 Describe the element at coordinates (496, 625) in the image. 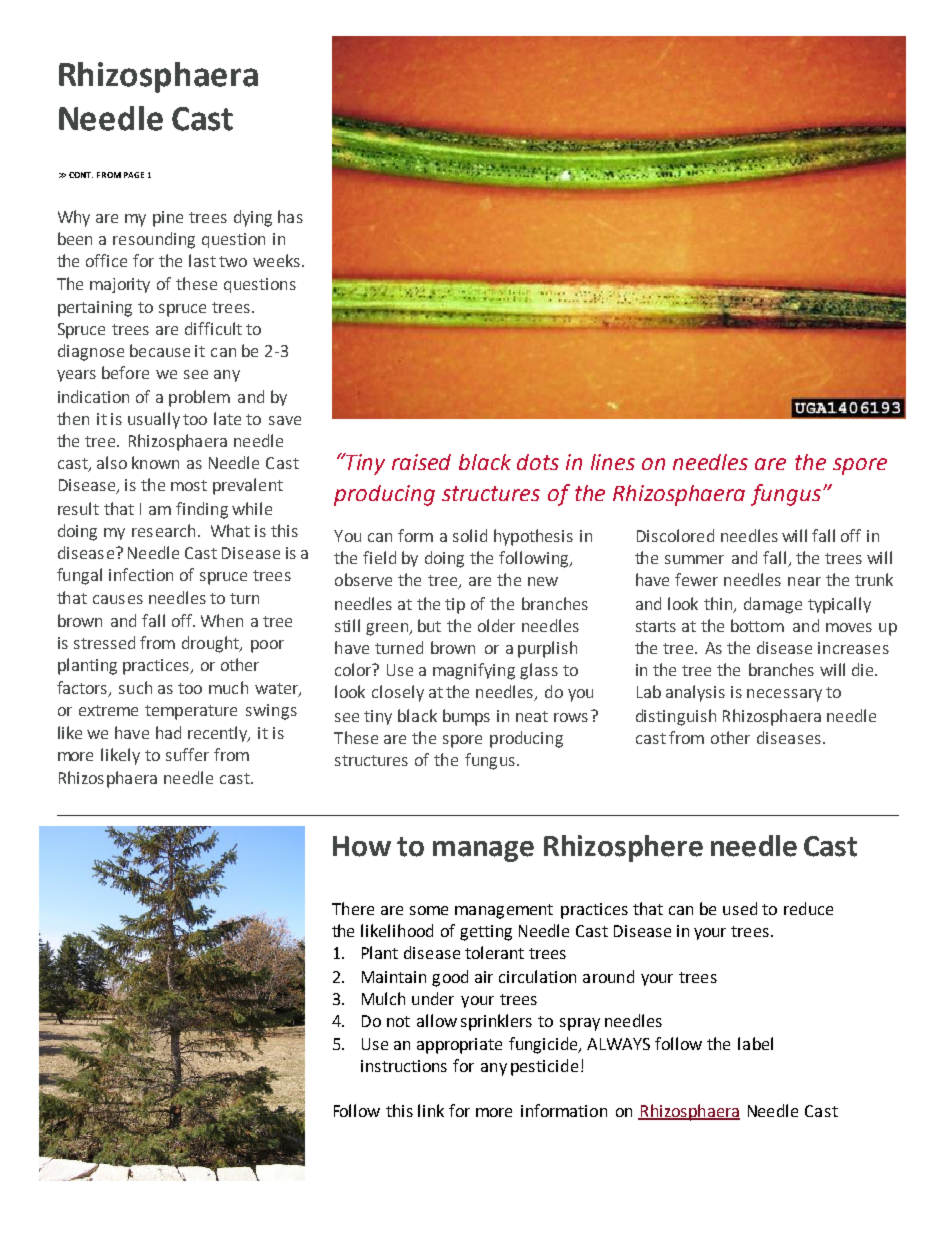

I see `older` at that location.
